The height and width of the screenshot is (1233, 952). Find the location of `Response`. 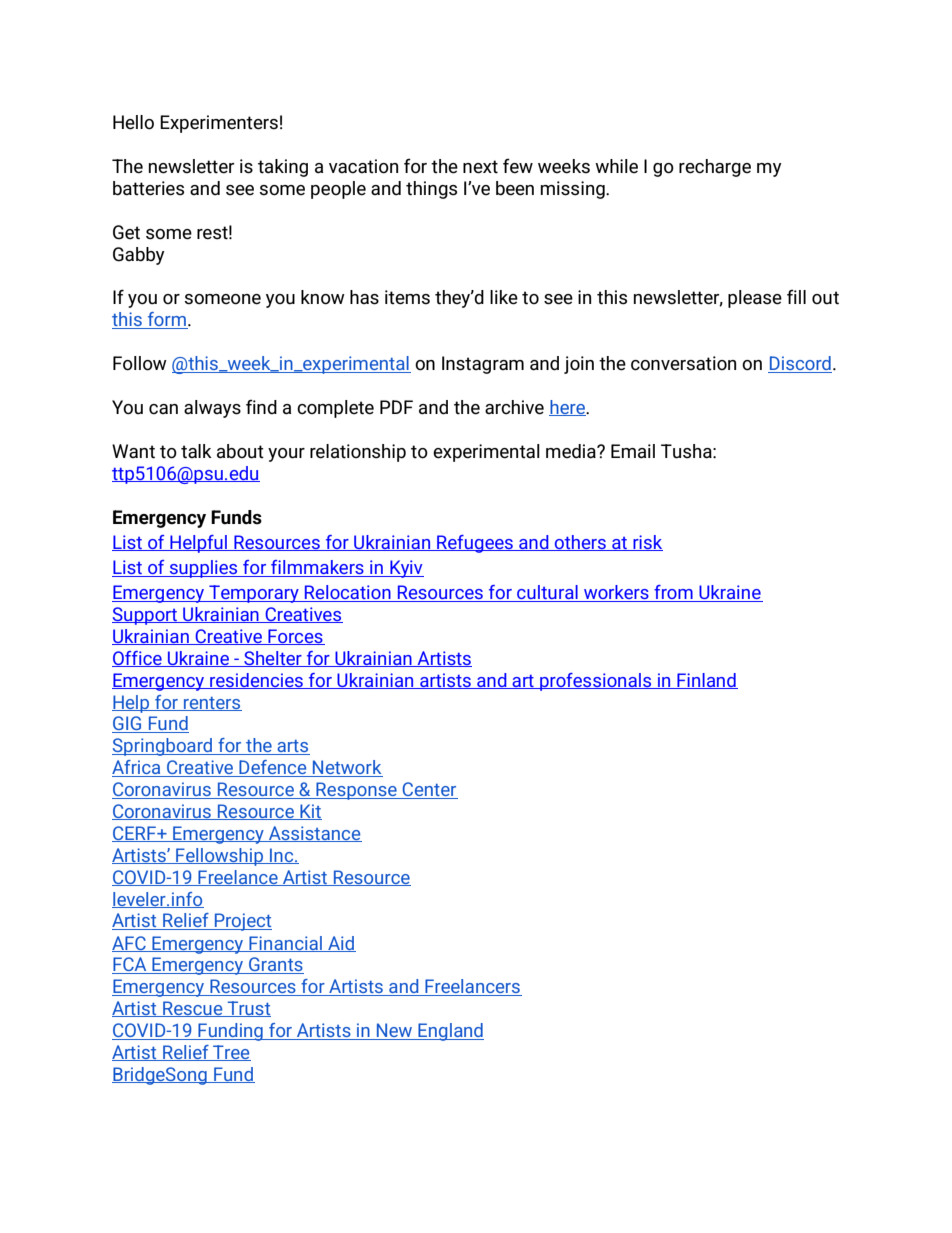

Response is located at coordinates (356, 791).
